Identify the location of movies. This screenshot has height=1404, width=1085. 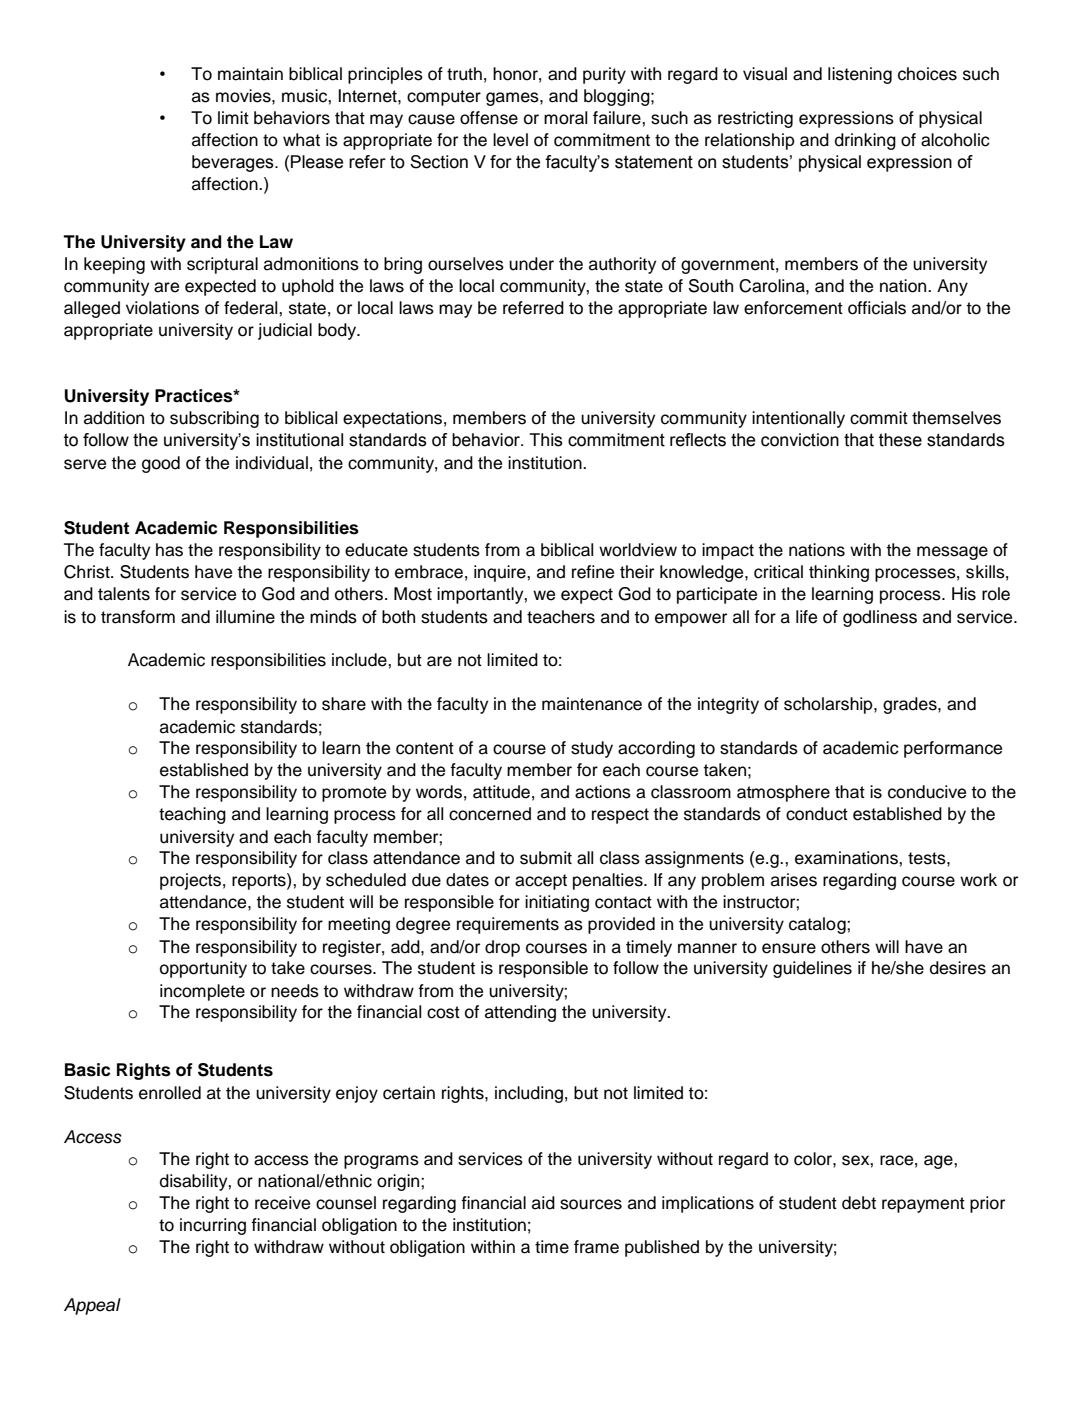
(244, 96).
